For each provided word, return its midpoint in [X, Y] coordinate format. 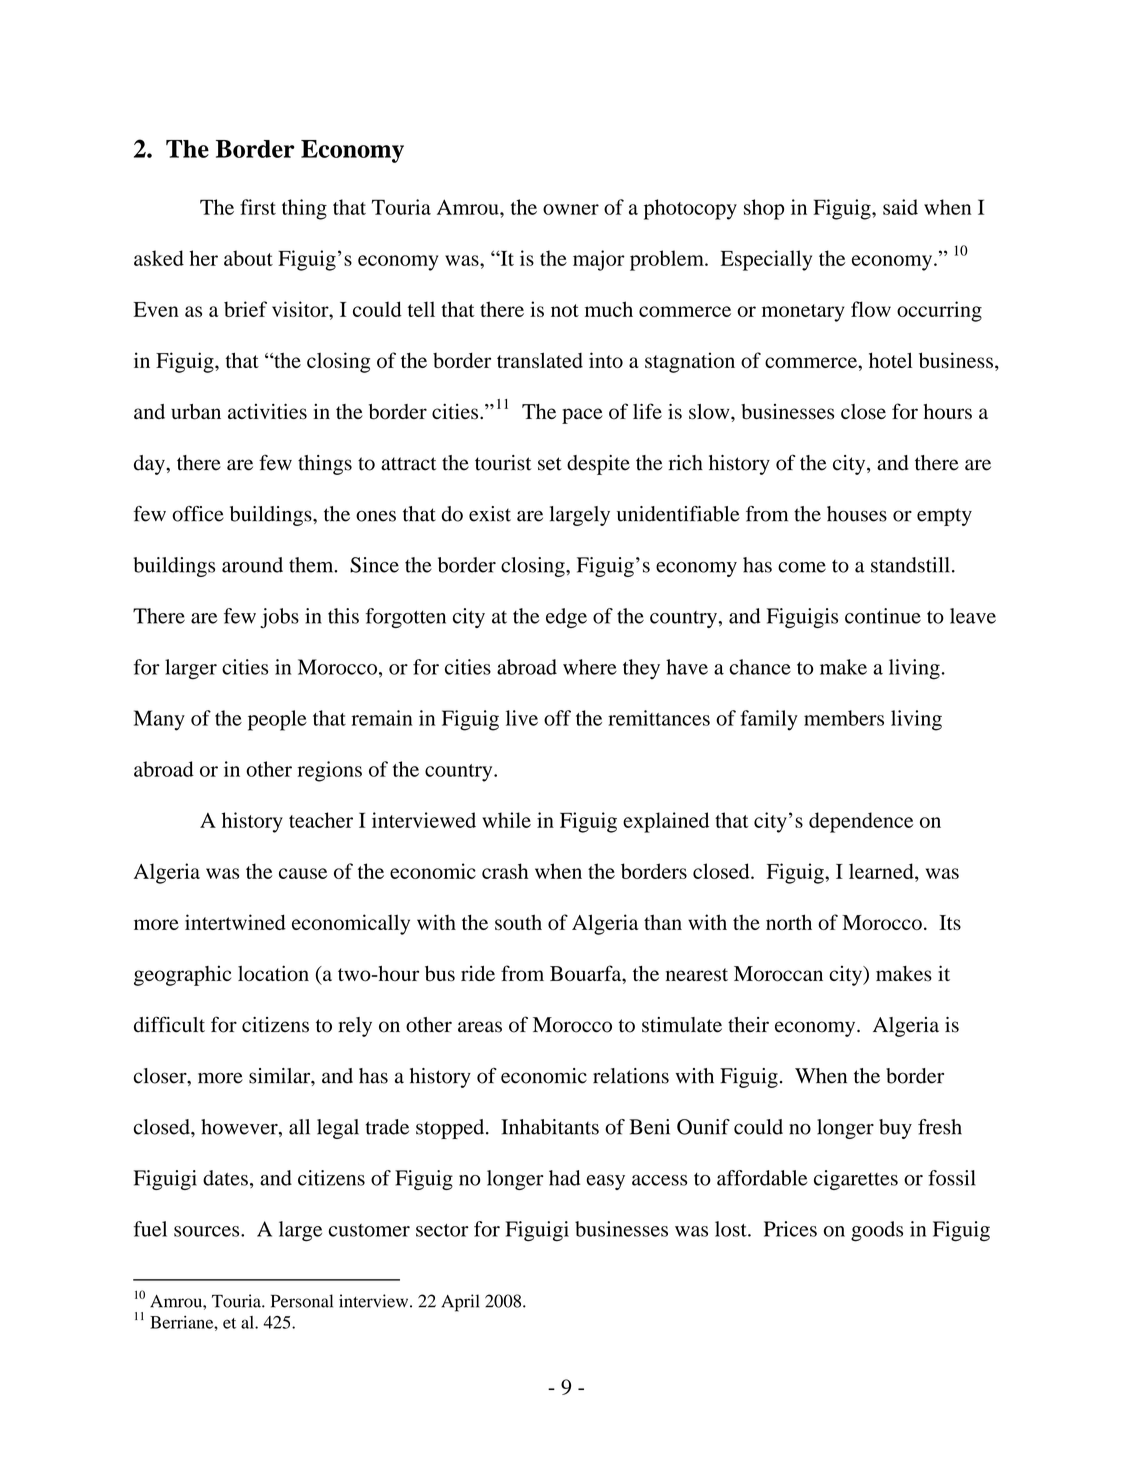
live [522, 718]
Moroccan [778, 974]
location [273, 973]
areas [480, 1027]
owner [571, 209]
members [844, 718]
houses [857, 514]
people [277, 720]
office [198, 514]
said [900, 207]
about [248, 258]
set [550, 464]
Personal [302, 1301]
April [460, 1303]
